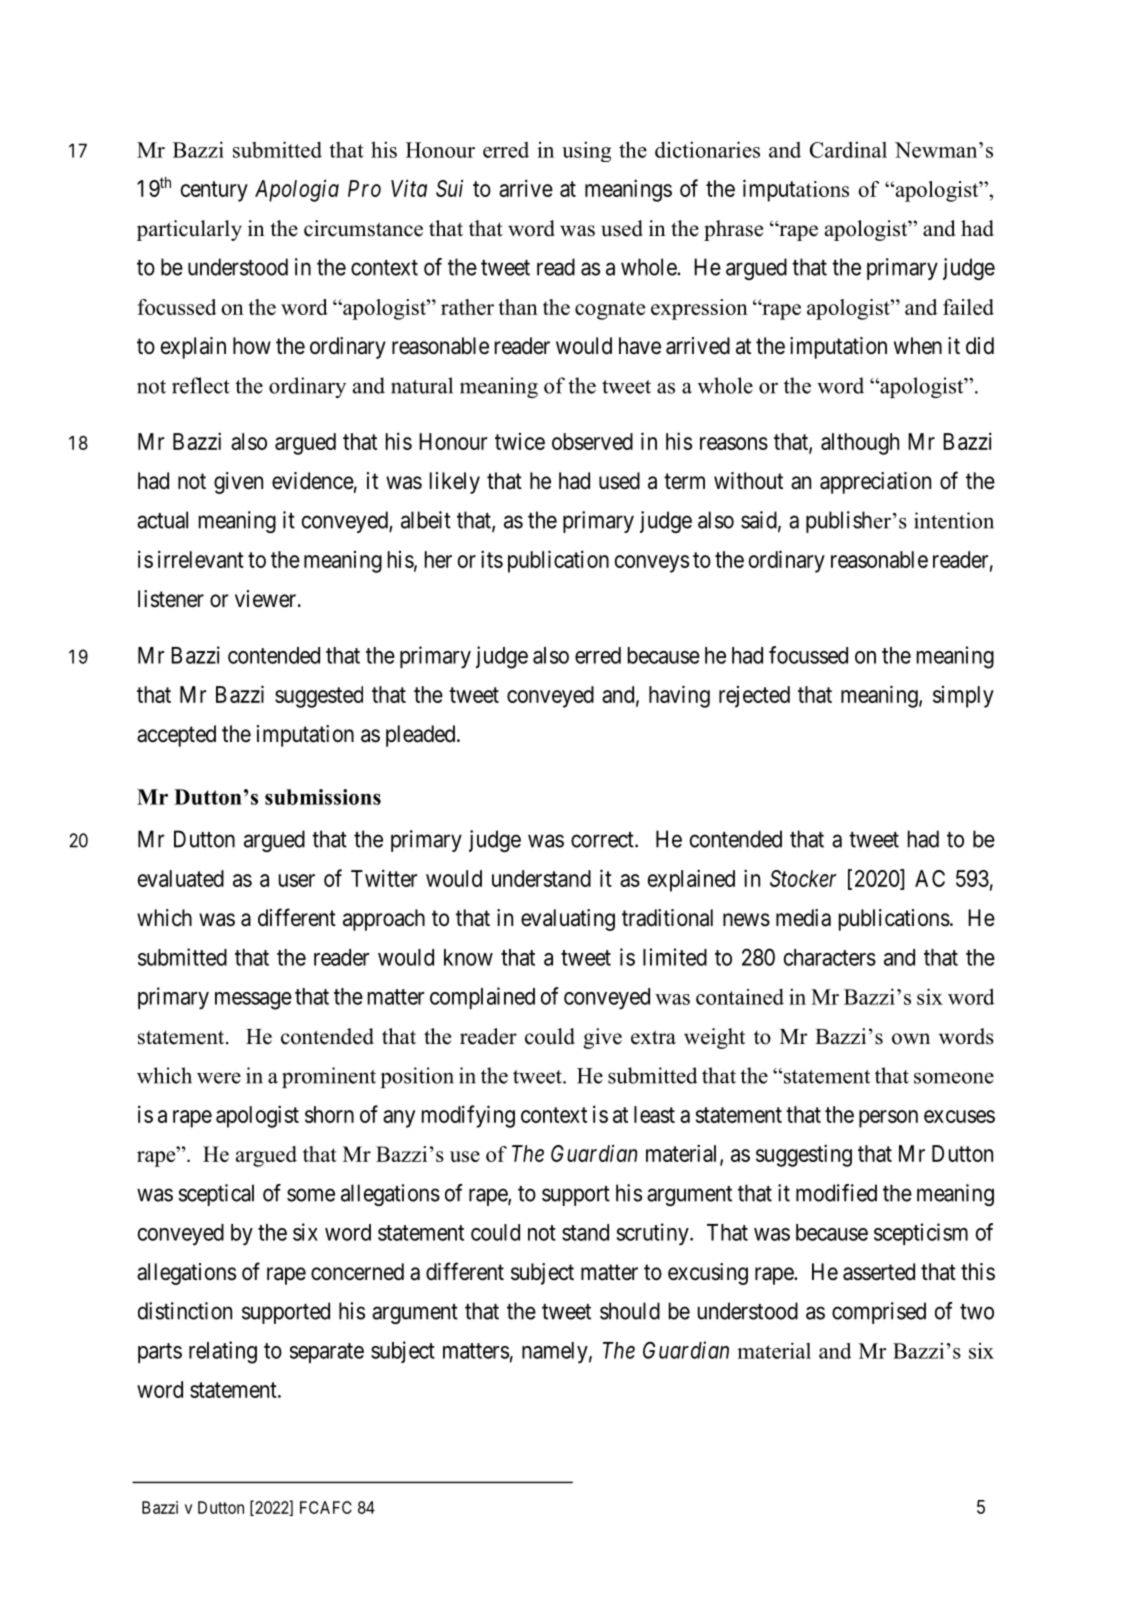 This screenshot has width=1131, height=1599. Describe the element at coordinates (297, 190) in the screenshot. I see `Apologia` at that location.
